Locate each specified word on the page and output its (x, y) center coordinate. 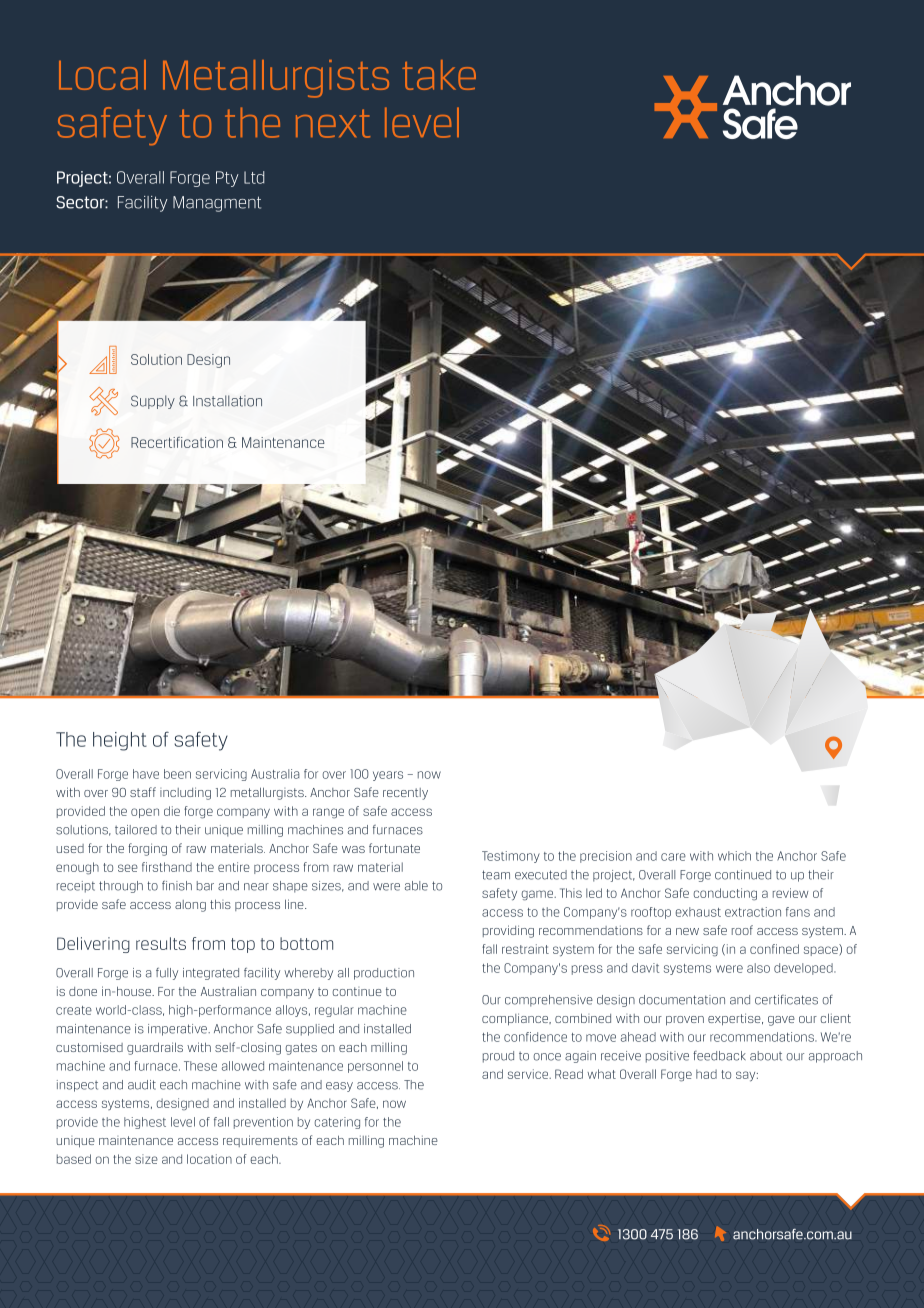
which (734, 856)
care (673, 857)
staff (143, 792)
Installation (227, 401)
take (439, 75)
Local (102, 75)
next (333, 123)
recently (405, 794)
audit (142, 1085)
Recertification (177, 442)
